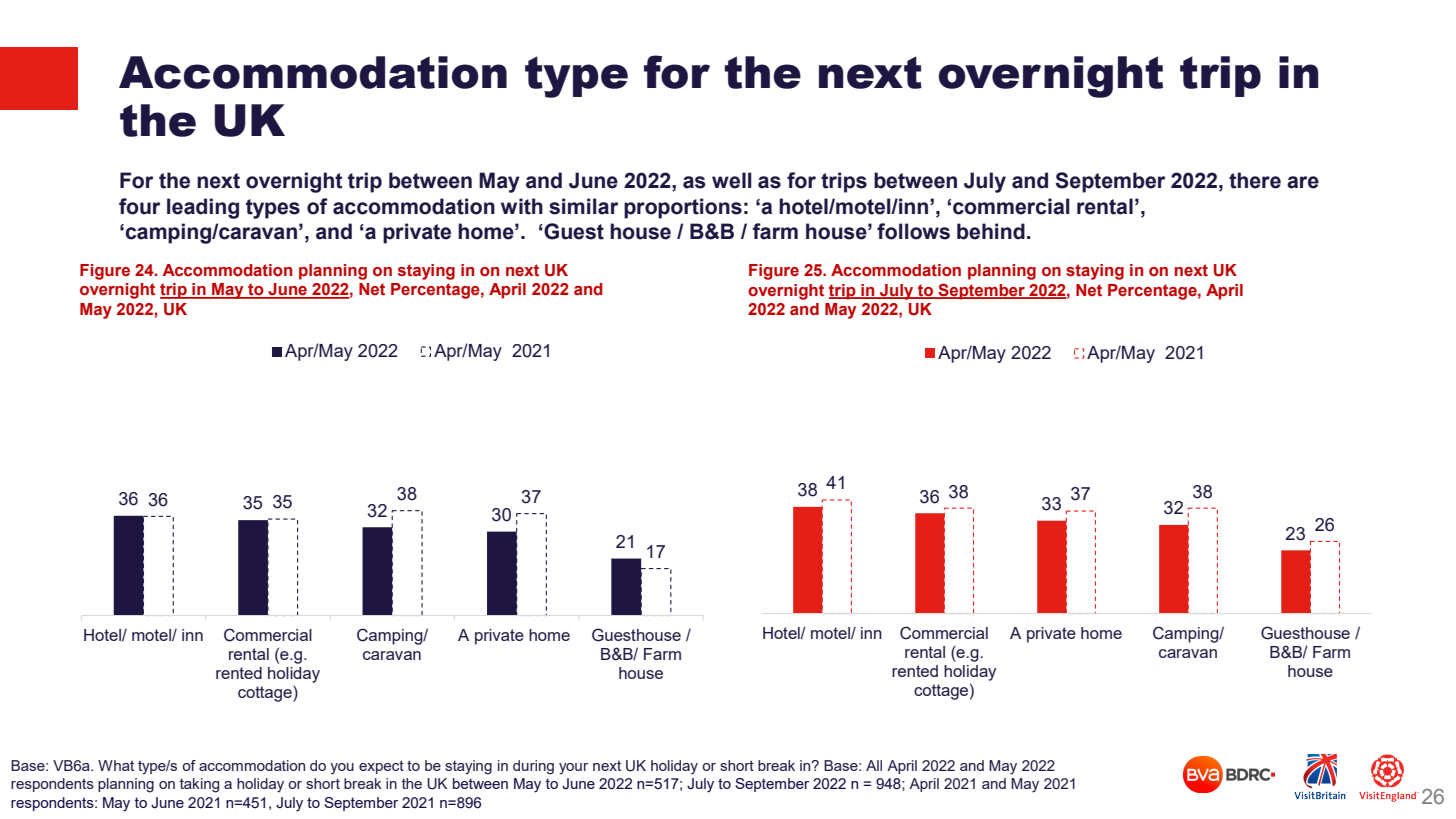 Image resolution: width=1456 pixels, height=819 pixels. I want to click on proportions, so click(683, 208).
